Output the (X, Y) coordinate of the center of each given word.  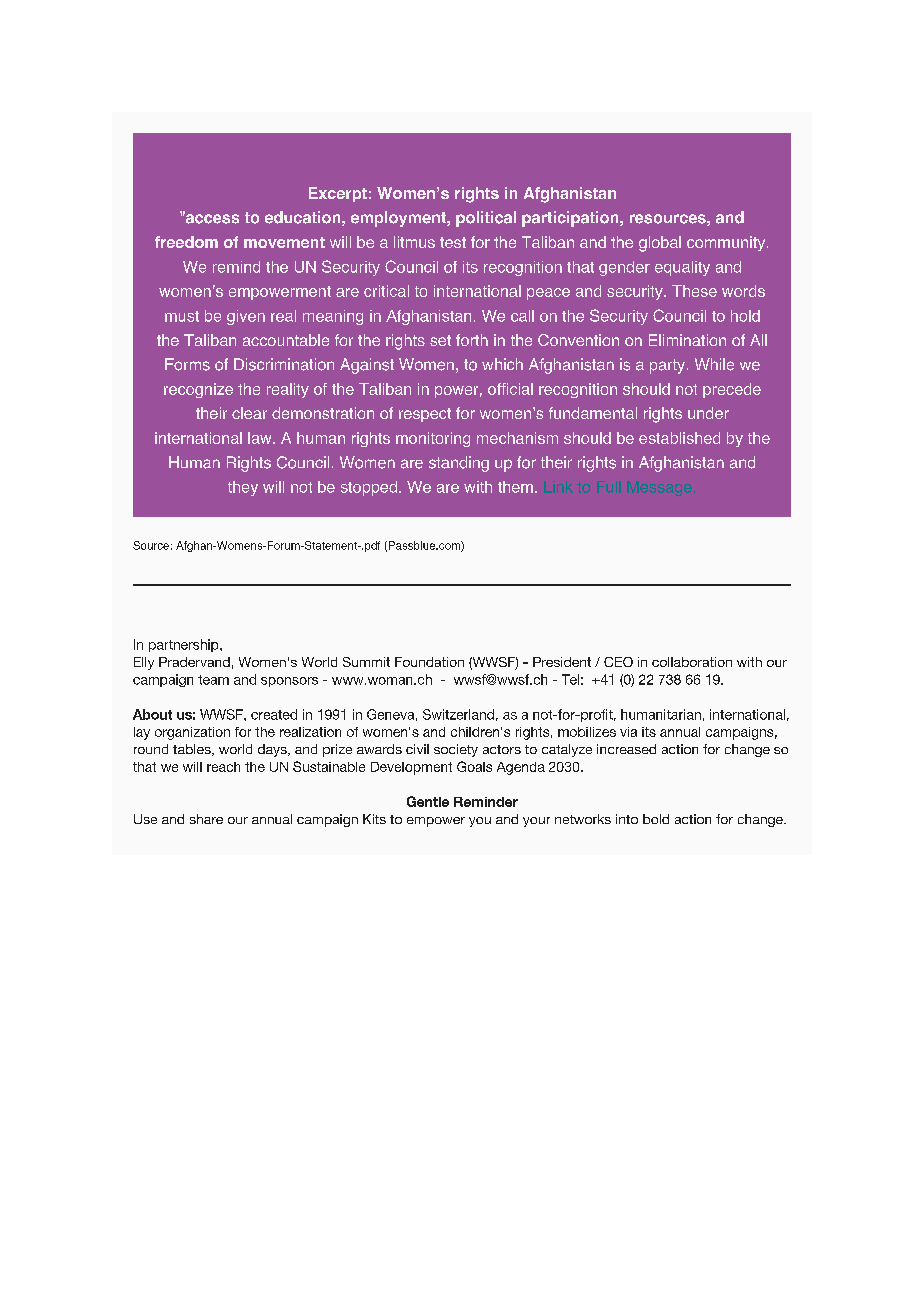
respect (425, 415)
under (708, 413)
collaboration (692, 662)
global (660, 244)
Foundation (429, 662)
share (206, 819)
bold (656, 819)
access (211, 218)
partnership (185, 645)
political (486, 219)
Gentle (428, 801)
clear (249, 413)
